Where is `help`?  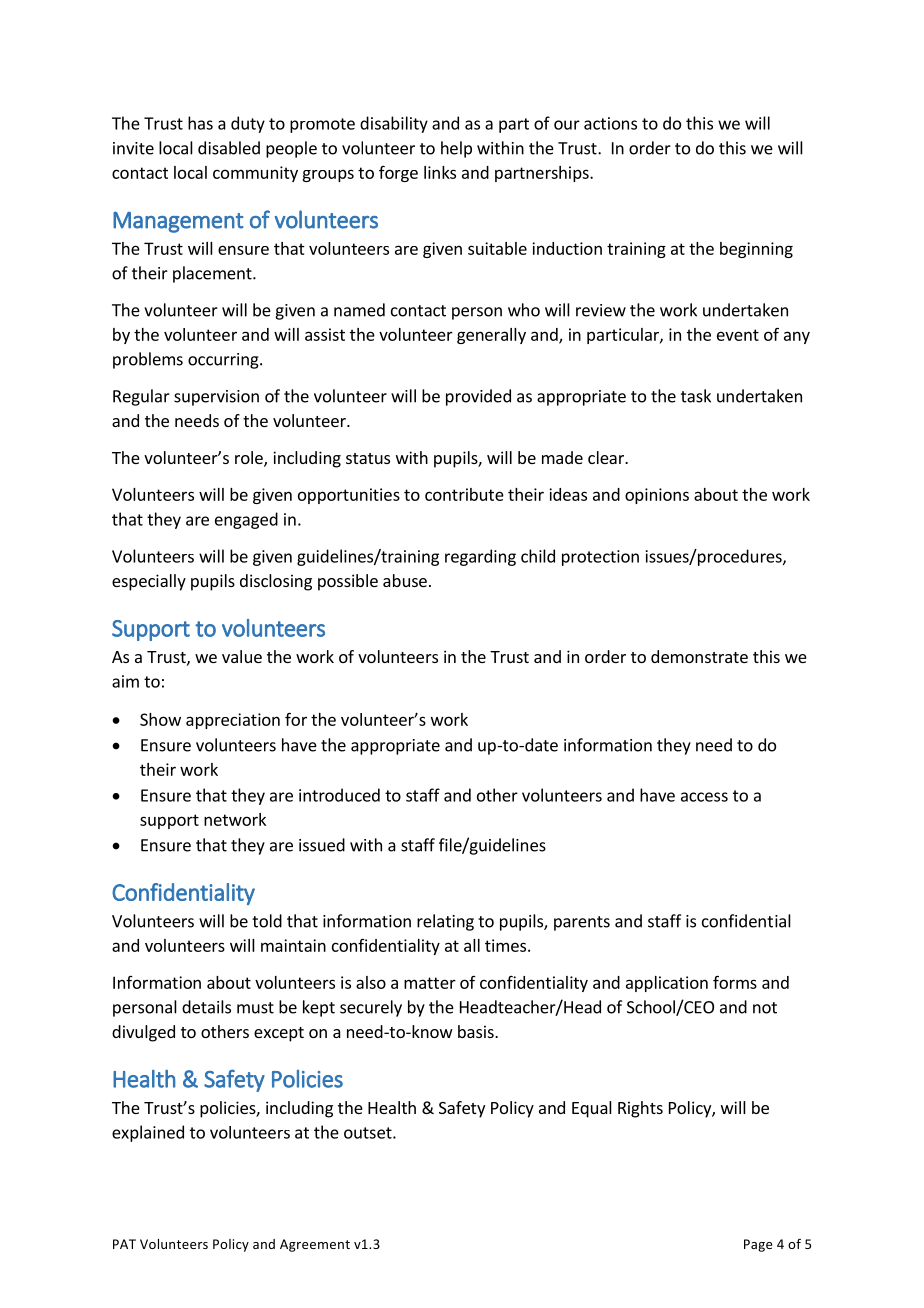 help is located at coordinates (456, 149).
